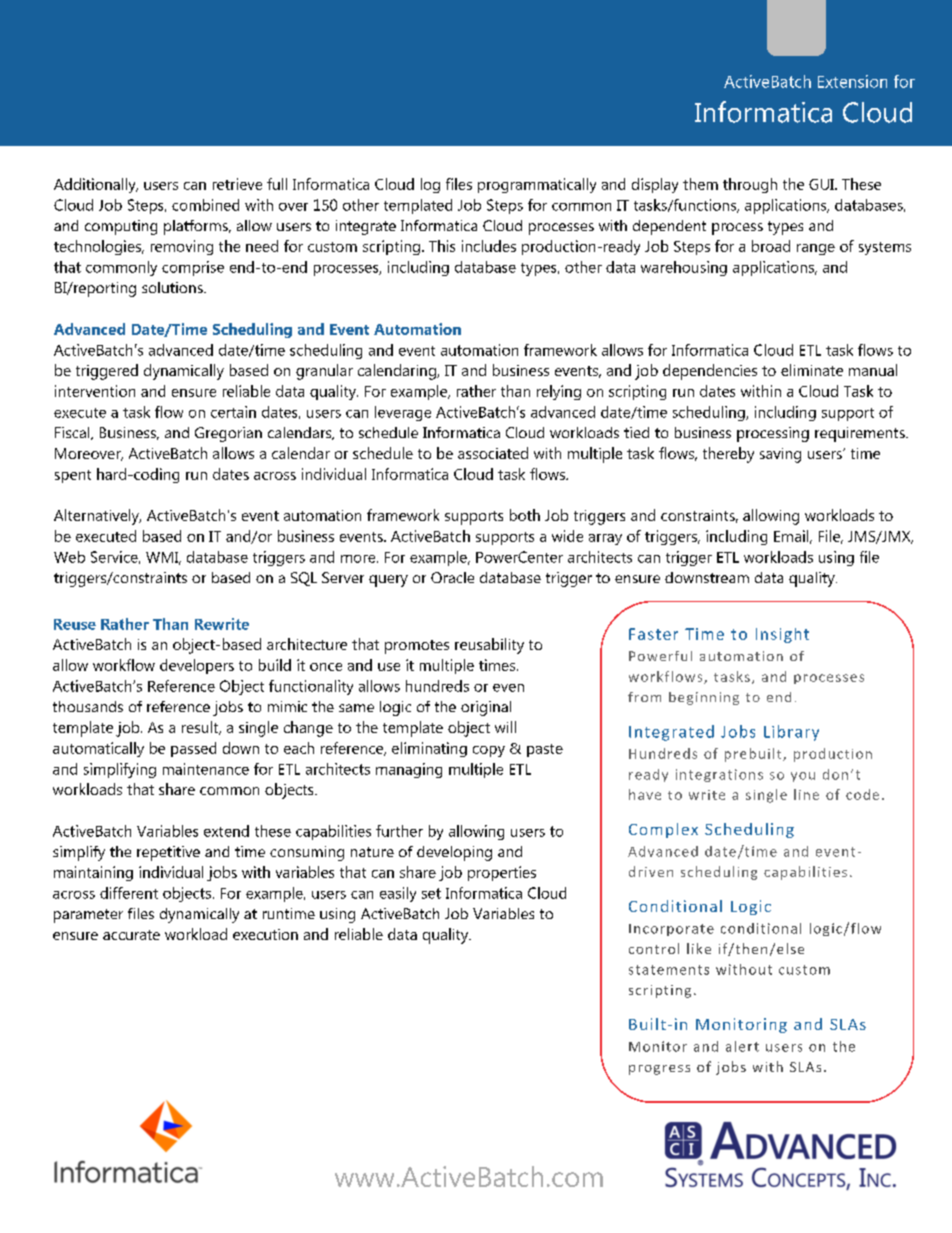 This page has width=952, height=1233. Describe the element at coordinates (852, 81) in the page. I see `Extension` at that location.
